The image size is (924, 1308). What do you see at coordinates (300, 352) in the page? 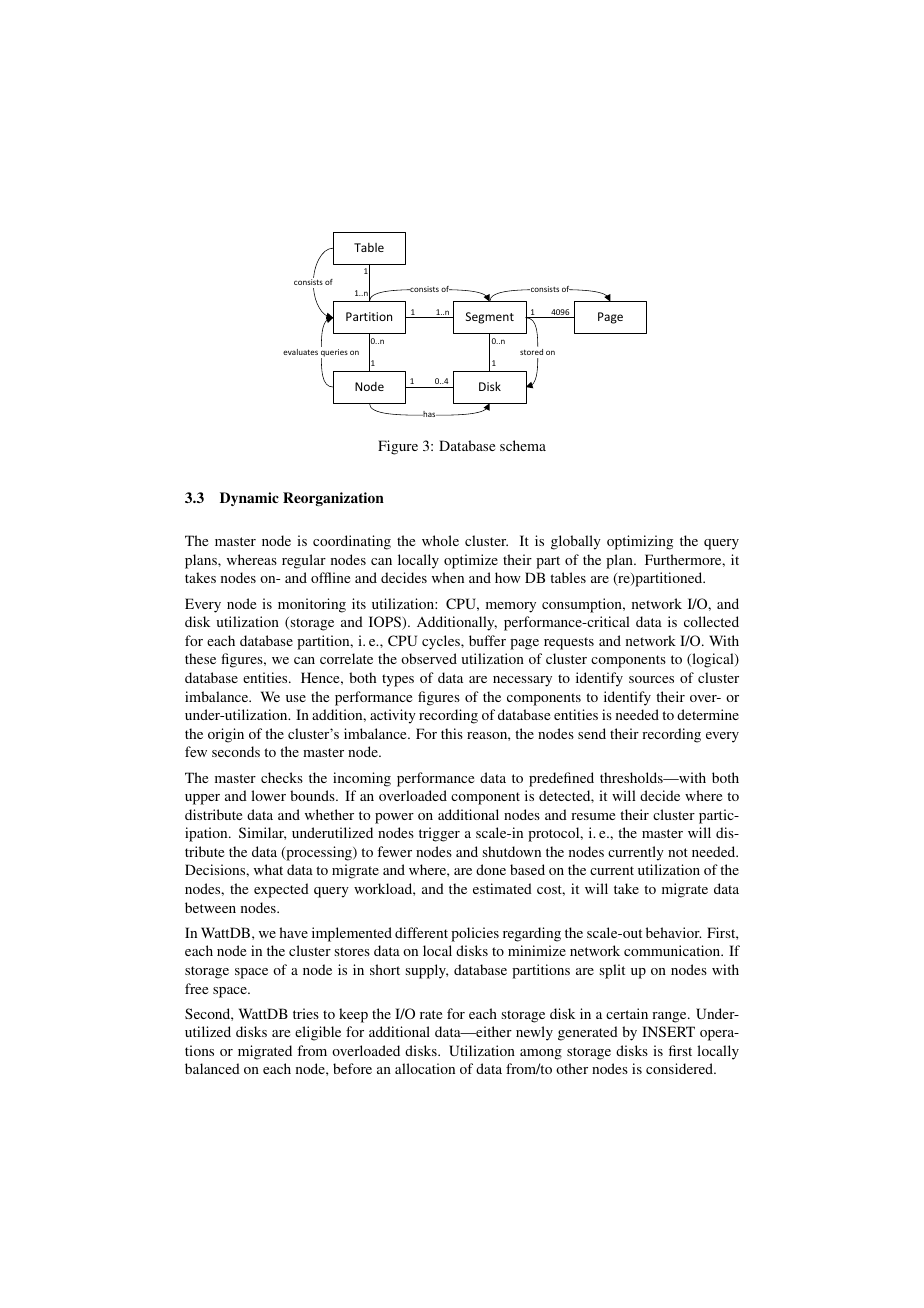
I see `evaluates` at bounding box center [300, 352].
